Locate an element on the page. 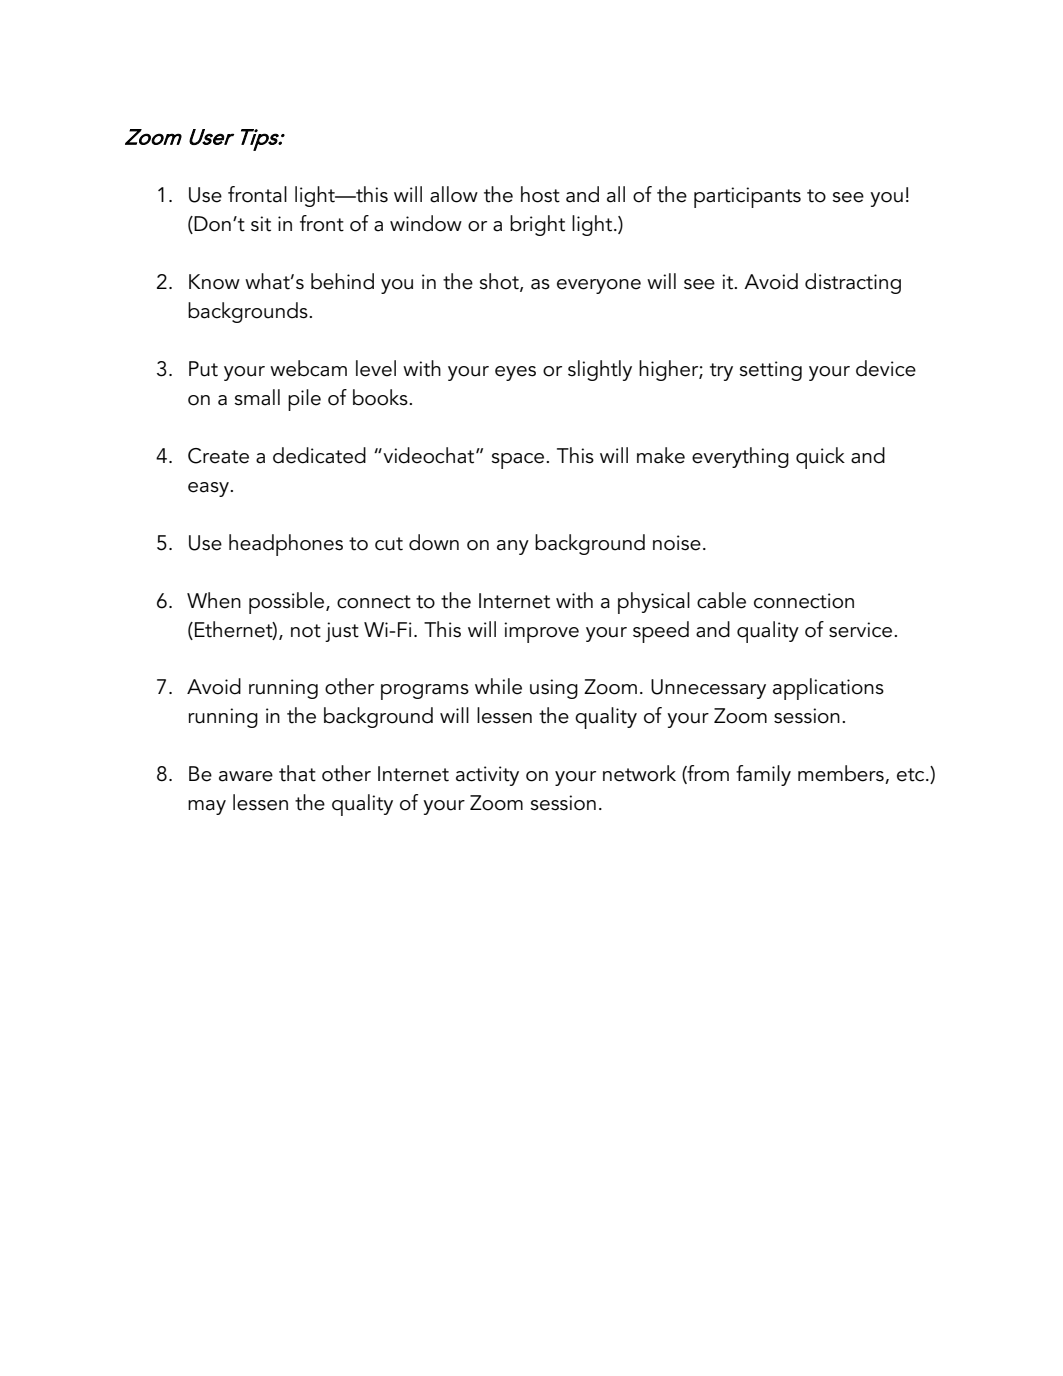 Image resolution: width=1063 pixels, height=1376 pixels. sit is located at coordinates (261, 224).
